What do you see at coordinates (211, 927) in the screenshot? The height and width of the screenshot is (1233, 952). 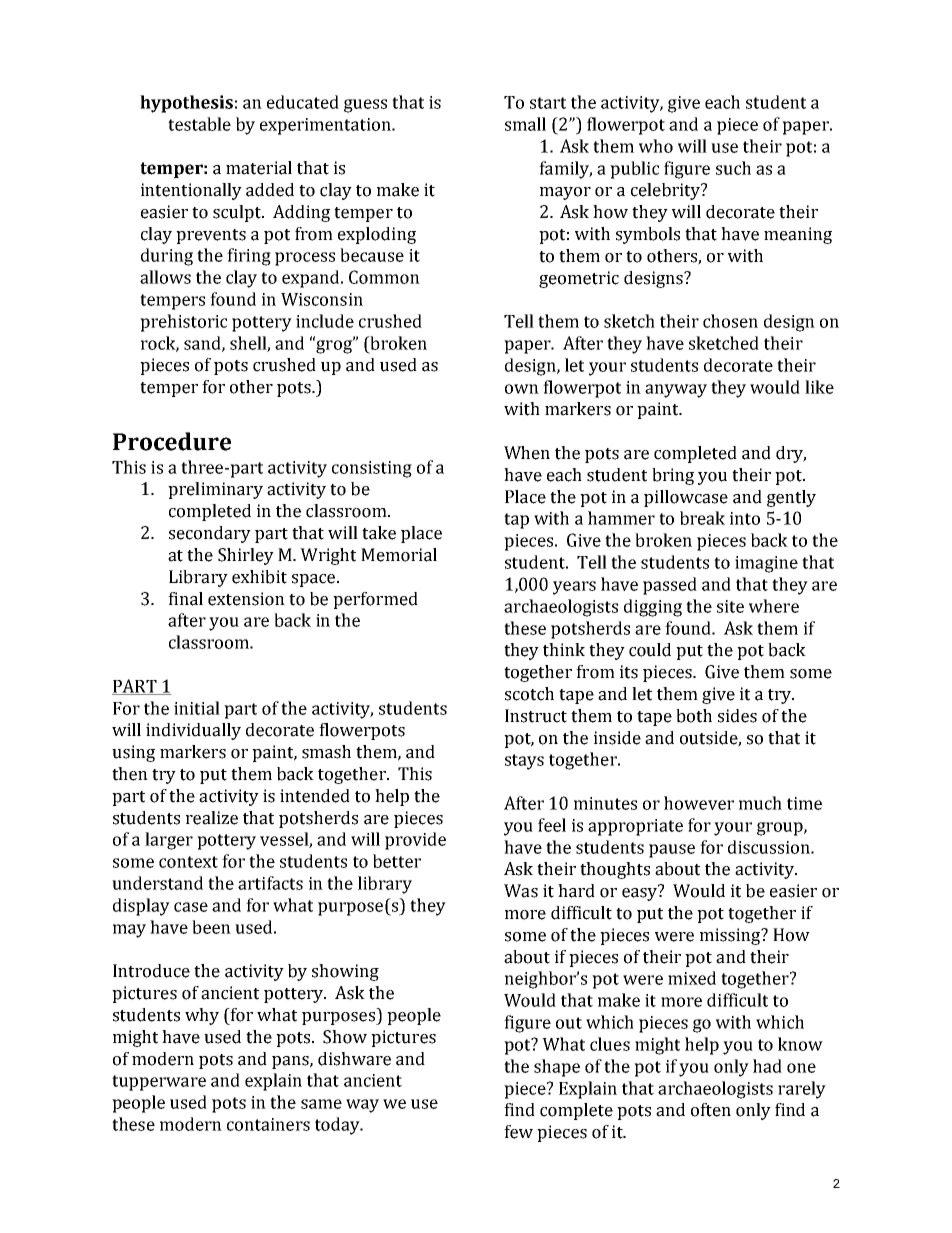 I see `been` at bounding box center [211, 927].
